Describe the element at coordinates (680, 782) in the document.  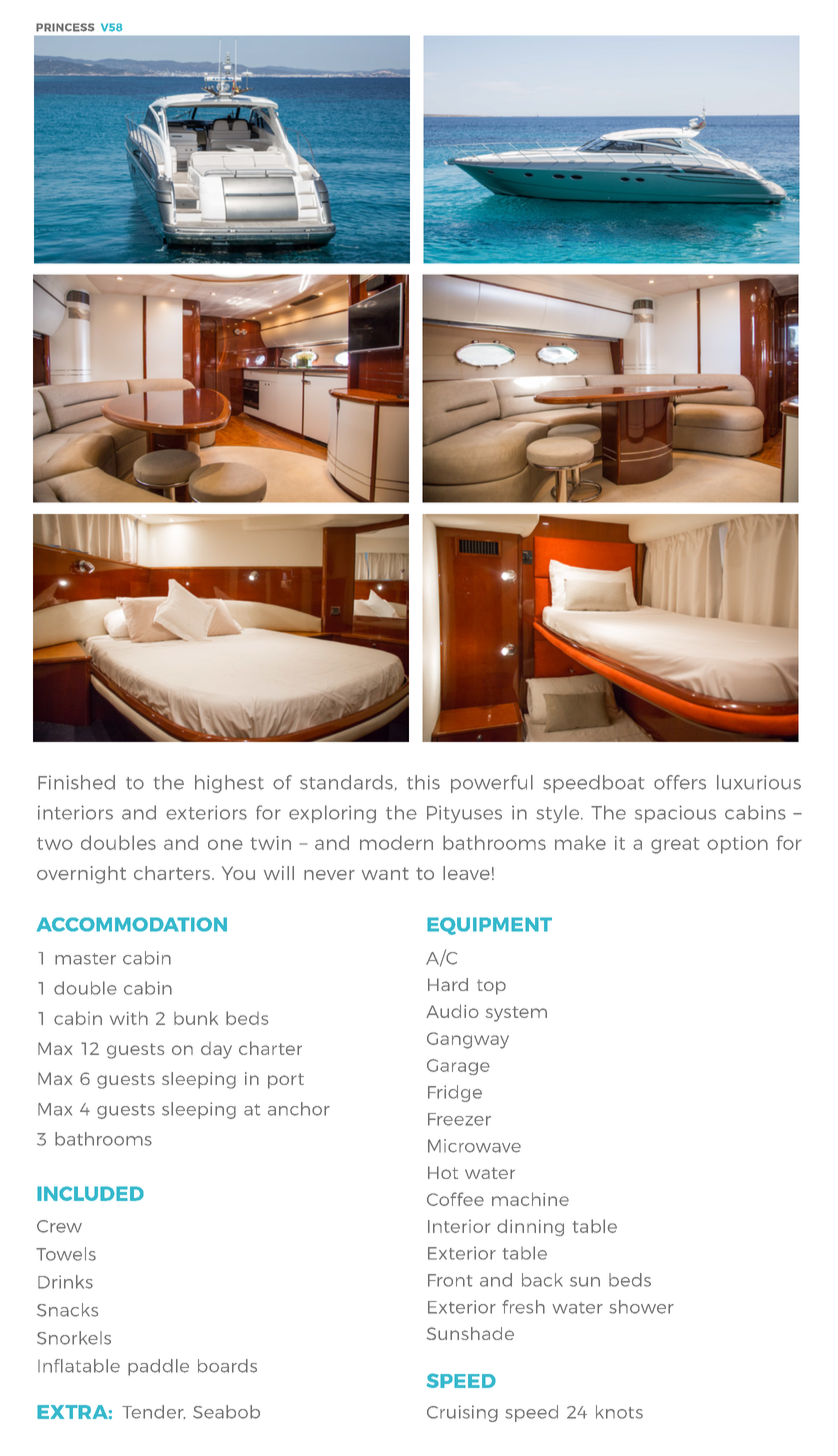
I see `offers` at that location.
